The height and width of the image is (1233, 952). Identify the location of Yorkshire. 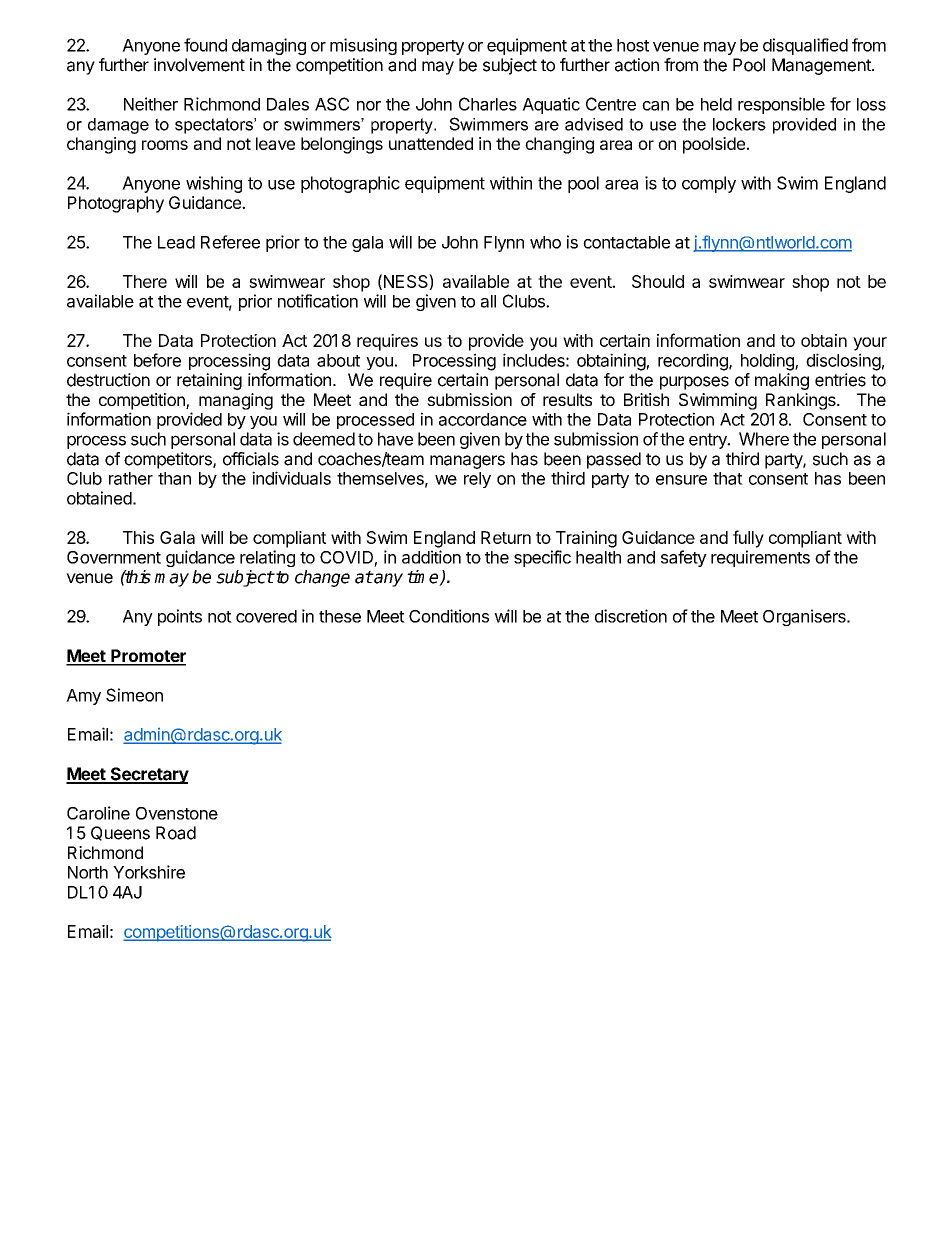
(149, 872).
